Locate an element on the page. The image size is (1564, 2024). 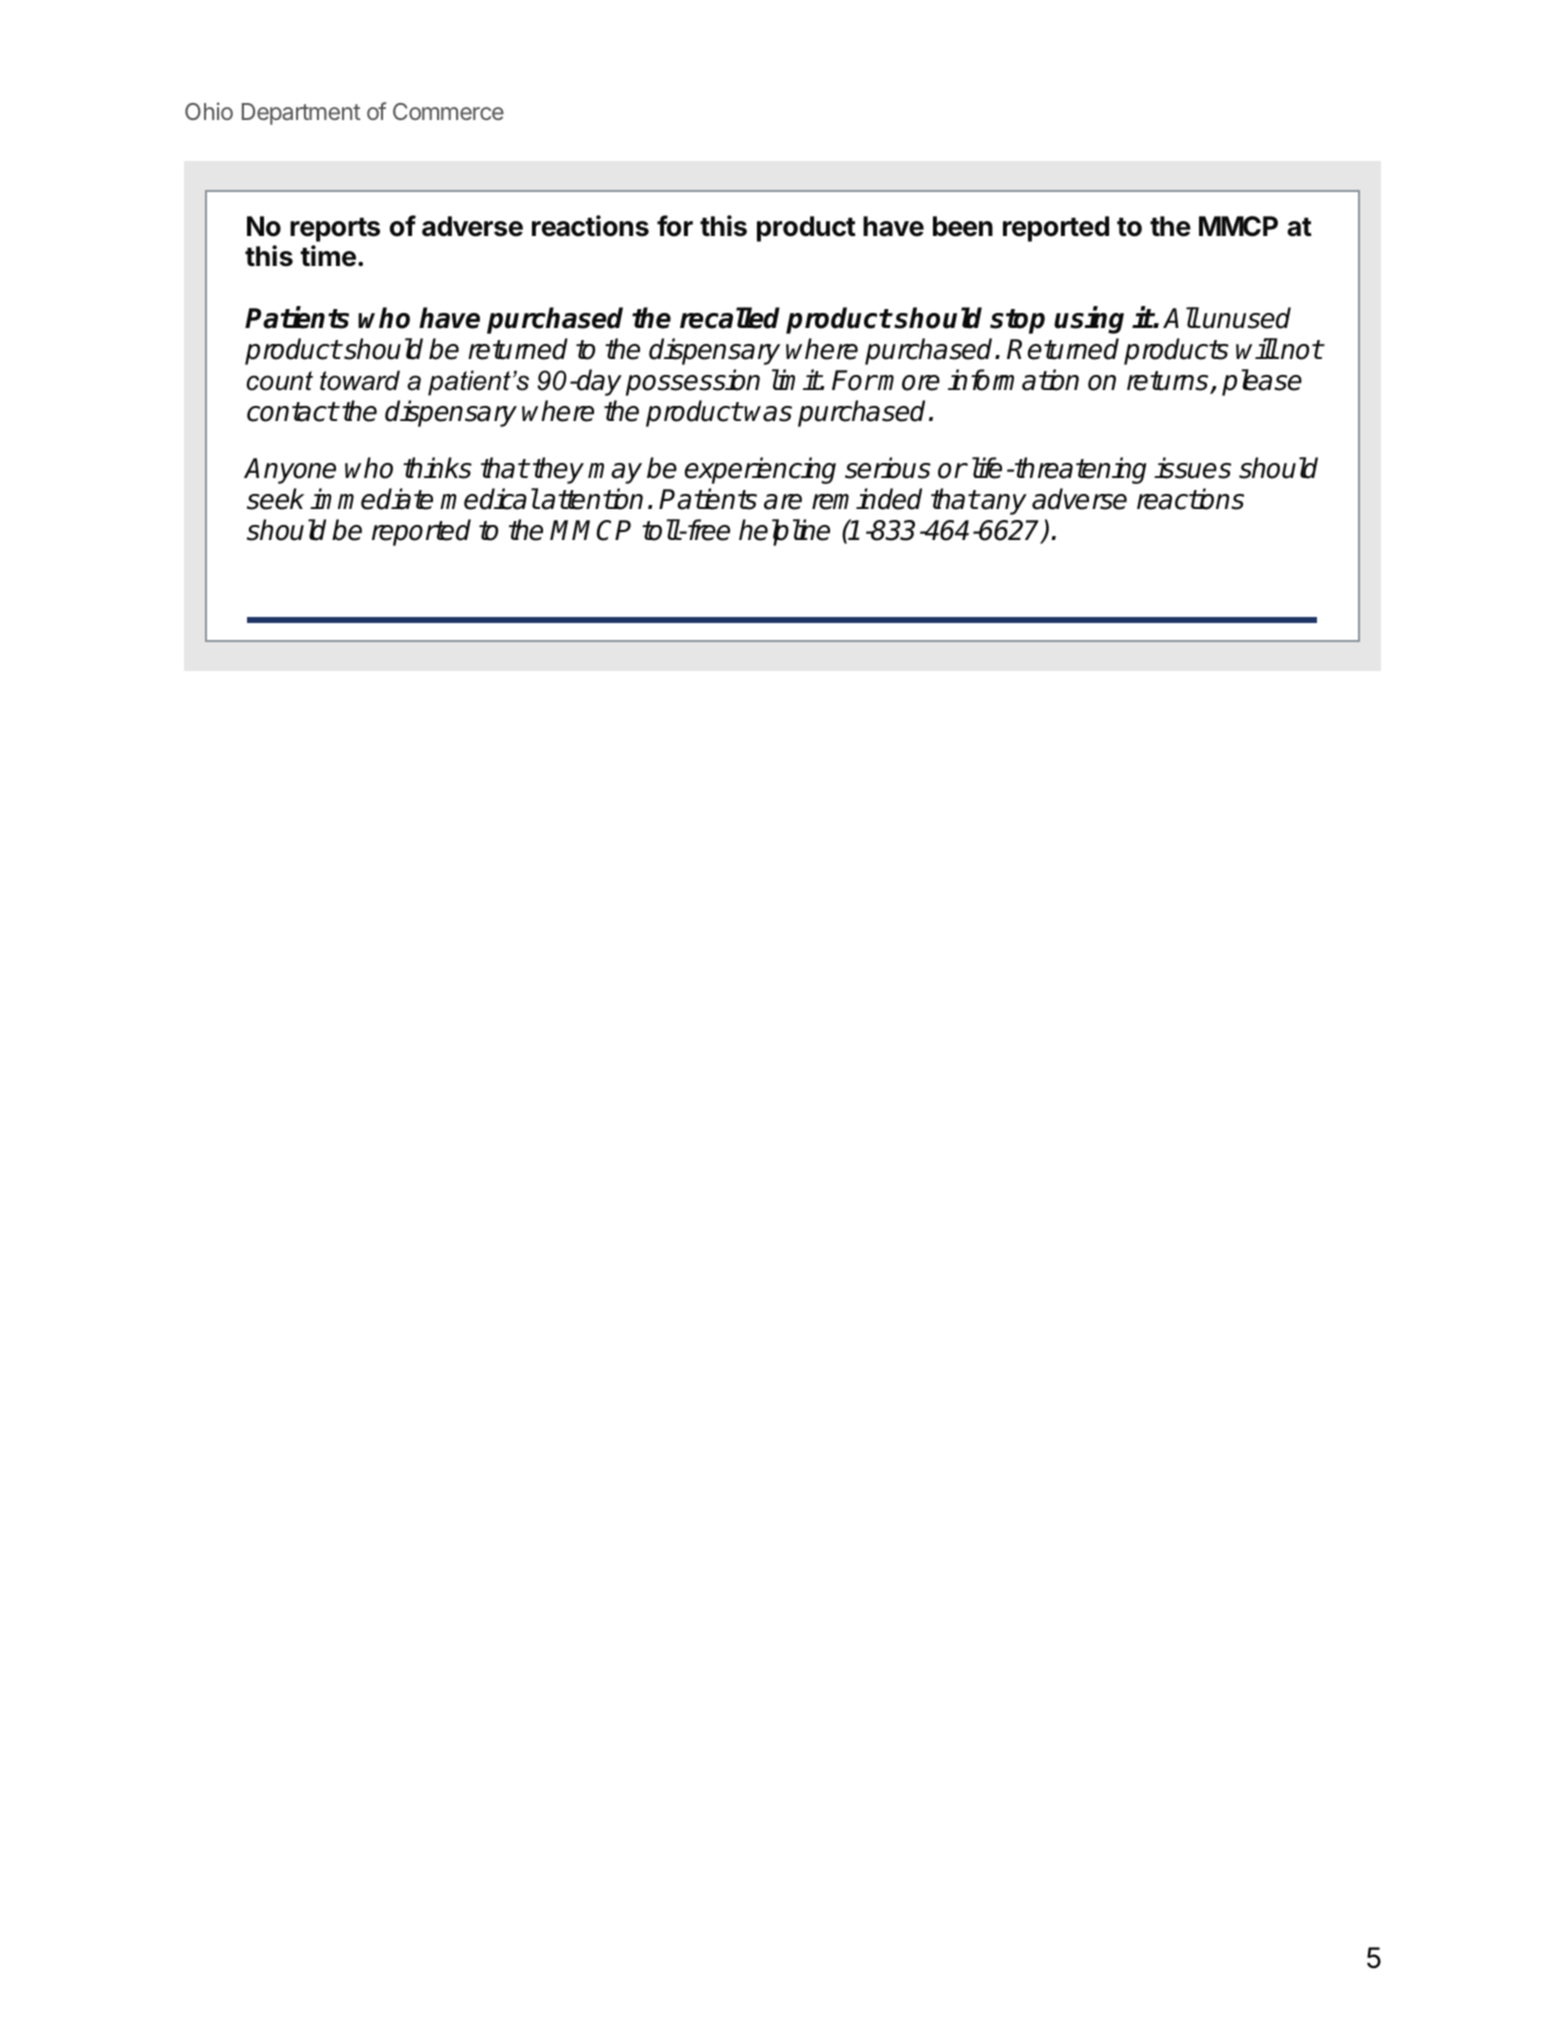
Department is located at coordinates (301, 114).
